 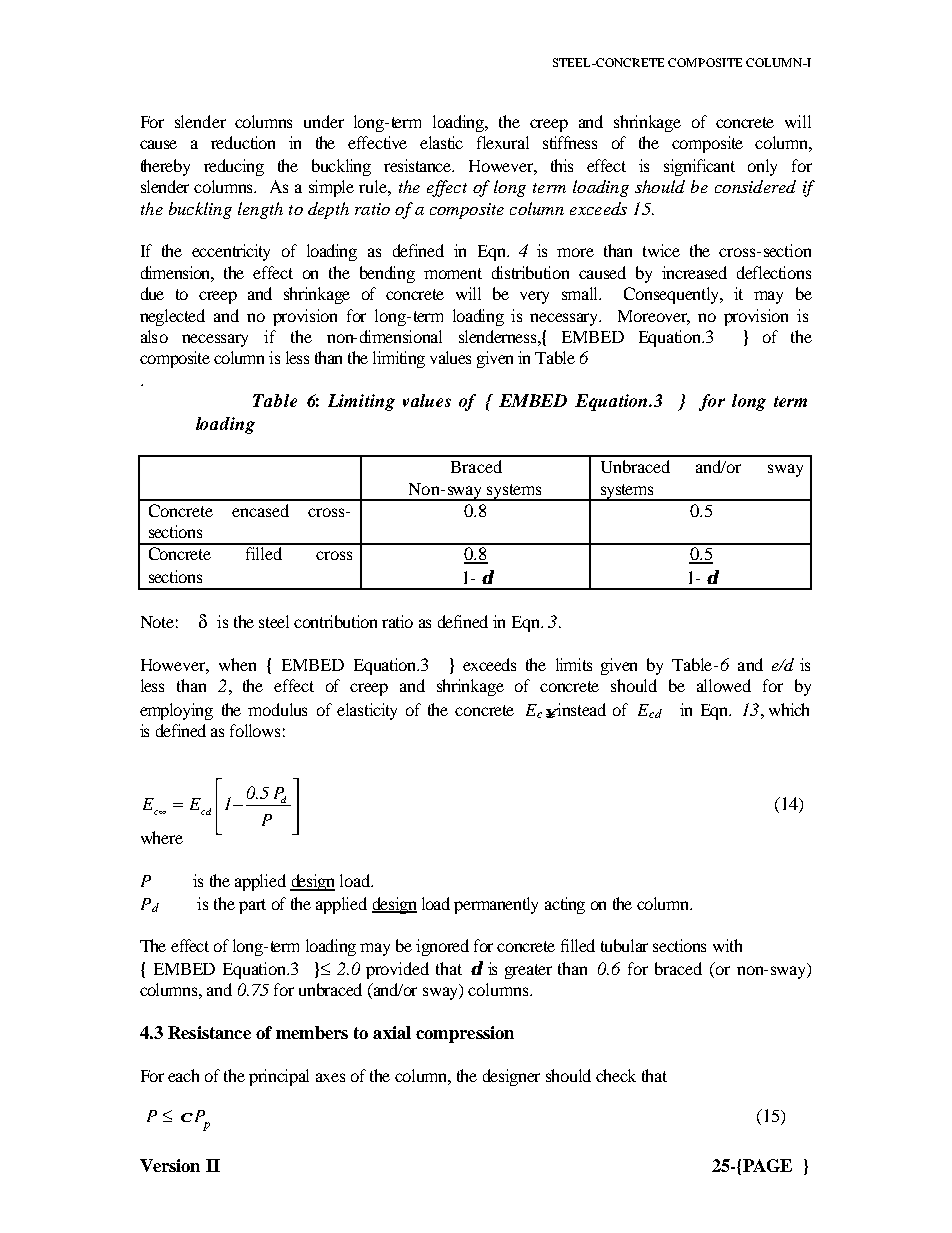 What do you see at coordinates (724, 685) in the image?
I see `allowed` at bounding box center [724, 685].
